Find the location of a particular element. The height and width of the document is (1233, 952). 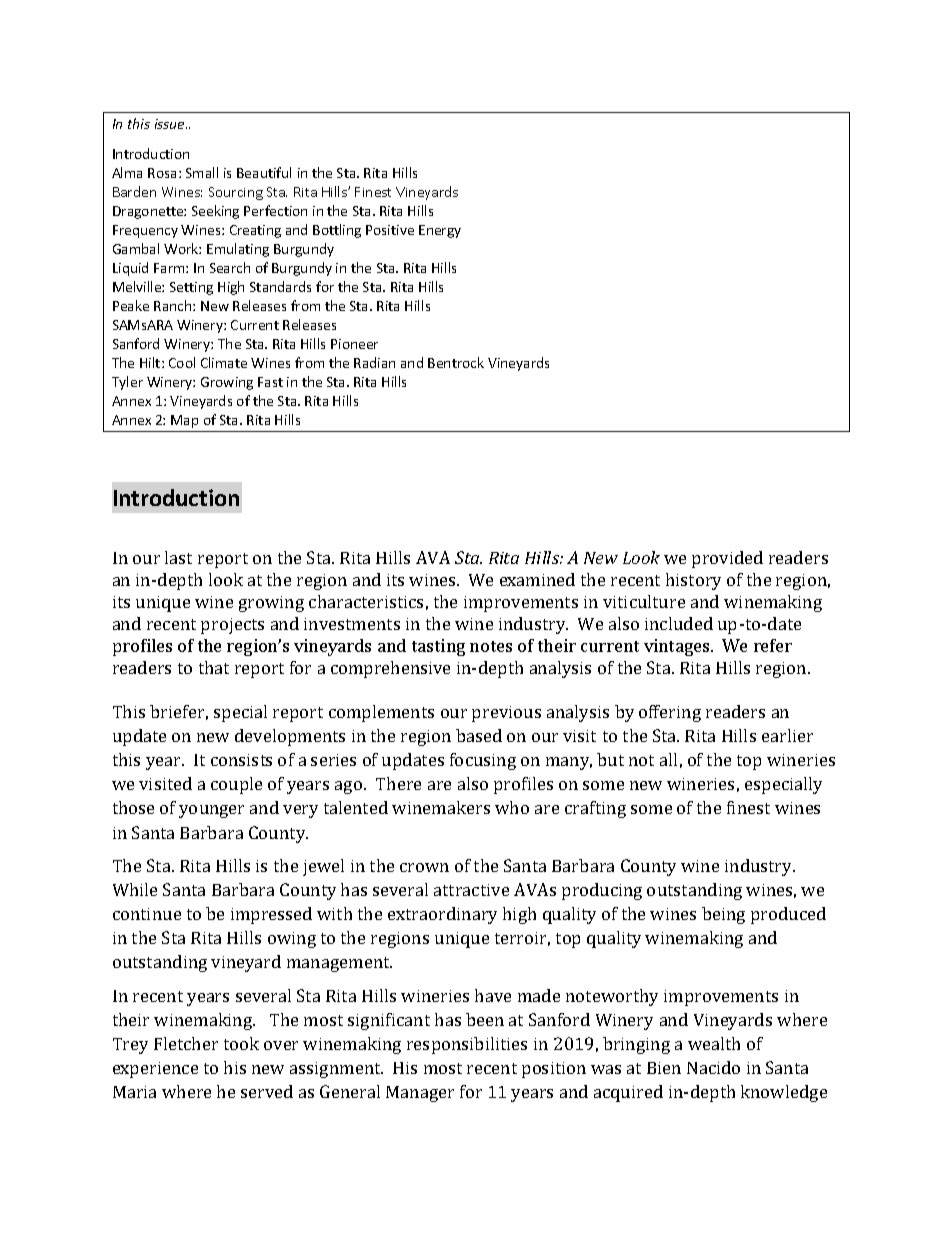

included is located at coordinates (679, 623).
